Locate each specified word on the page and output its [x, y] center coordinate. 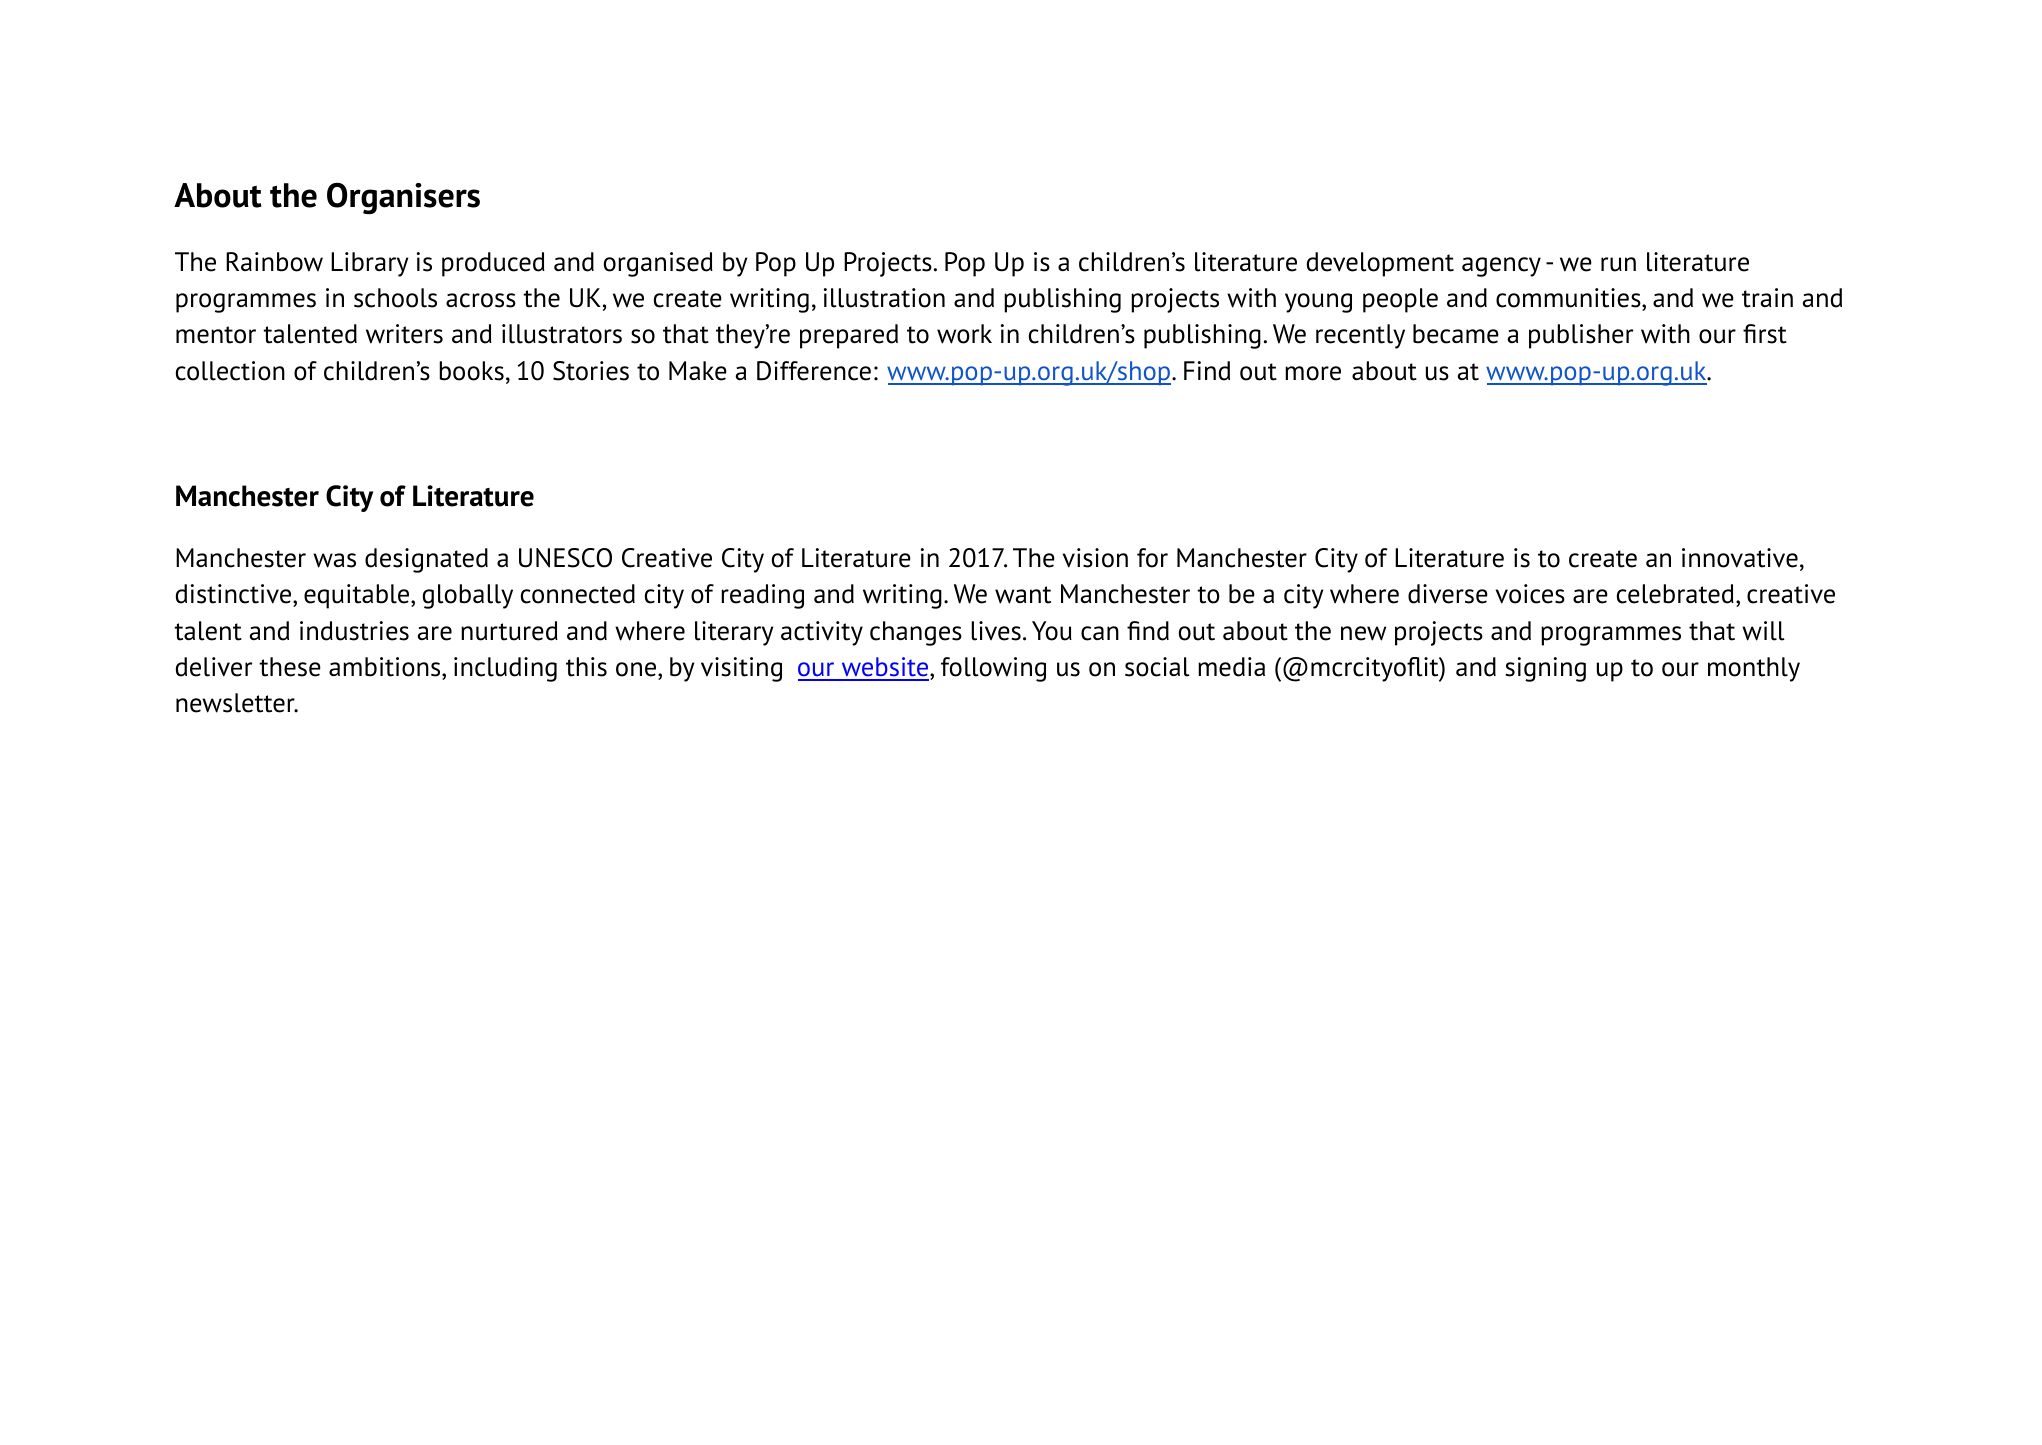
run [1618, 264]
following [993, 669]
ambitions [386, 667]
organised [658, 264]
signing [1546, 669]
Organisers [403, 198]
